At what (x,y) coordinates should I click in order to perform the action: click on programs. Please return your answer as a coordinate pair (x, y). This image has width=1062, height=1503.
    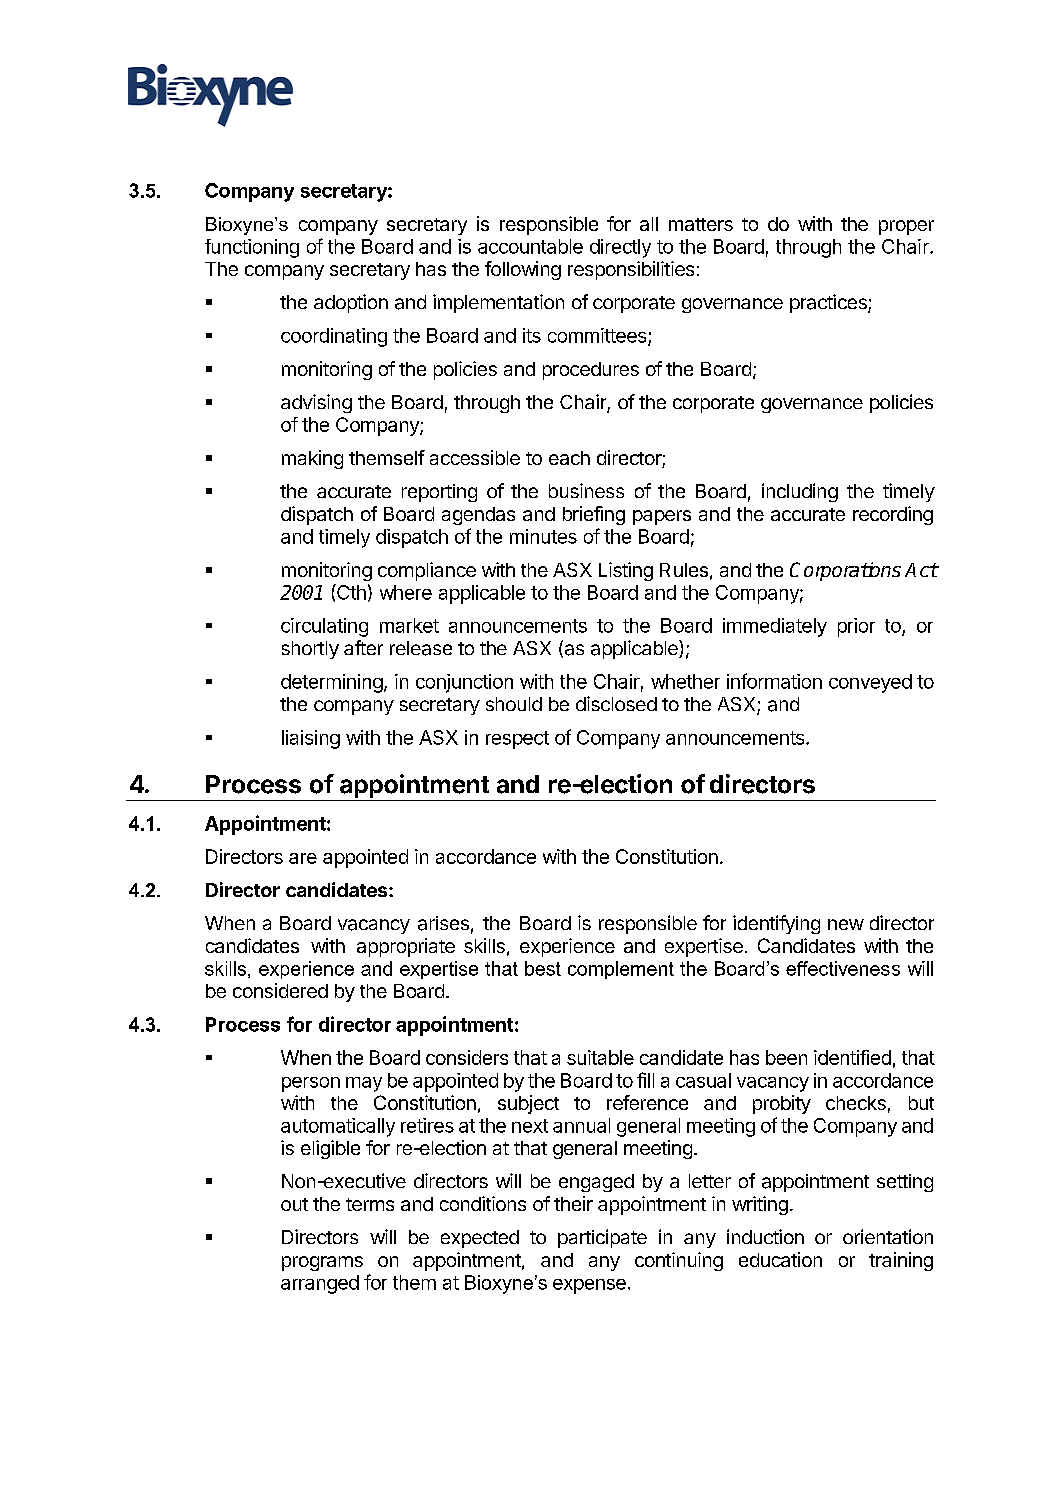
    Looking at the image, I should click on (322, 1263).
